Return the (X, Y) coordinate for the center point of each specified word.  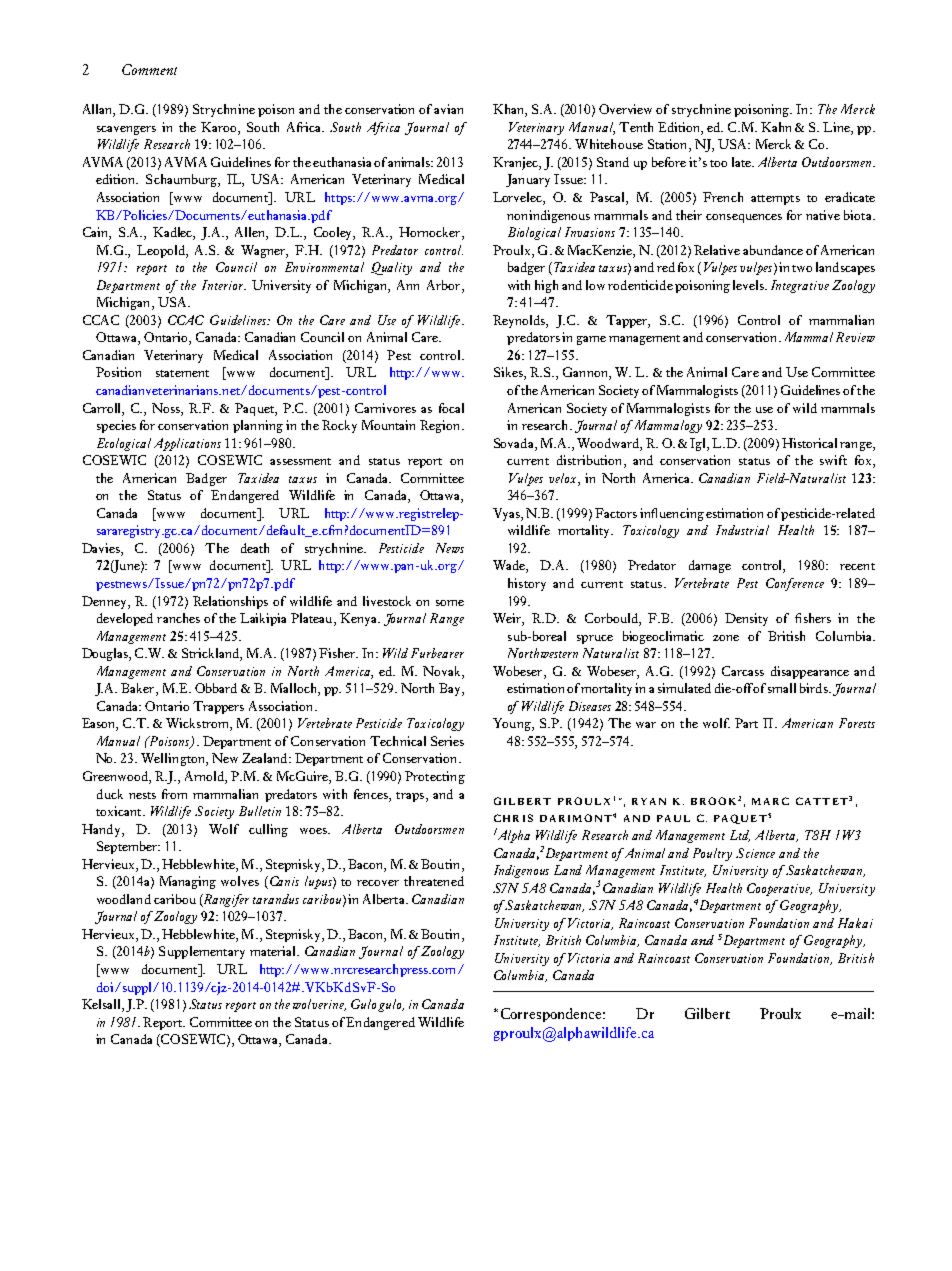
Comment (149, 69)
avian (448, 109)
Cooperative (779, 889)
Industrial (742, 530)
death (255, 548)
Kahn (776, 127)
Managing (188, 882)
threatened (434, 881)
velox (564, 478)
